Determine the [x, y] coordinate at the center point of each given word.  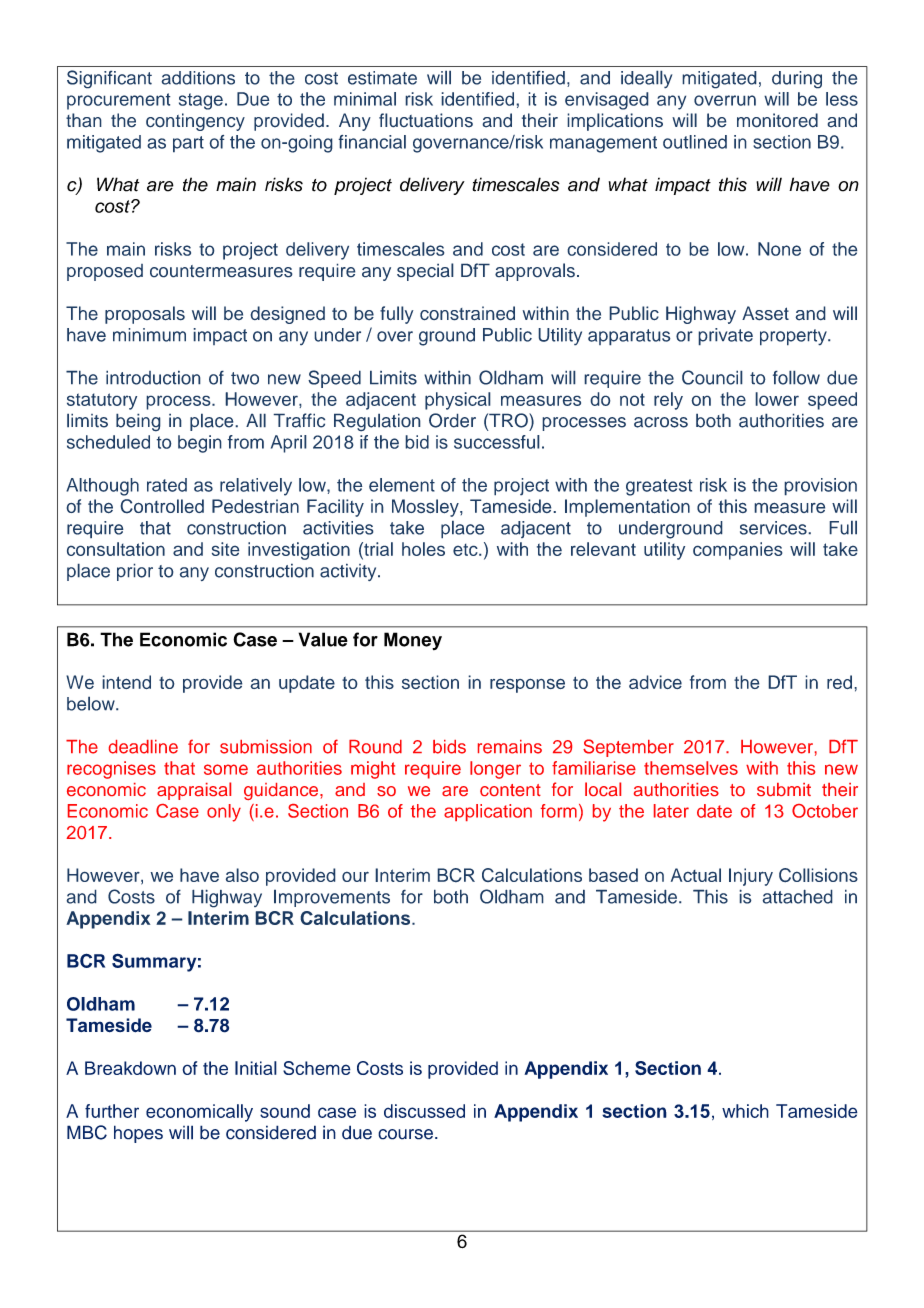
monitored [777, 120]
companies [738, 551]
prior [135, 572]
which [745, 1111]
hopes [138, 1134]
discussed [424, 1111]
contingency [195, 122]
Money [413, 641]
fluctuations [426, 120]
